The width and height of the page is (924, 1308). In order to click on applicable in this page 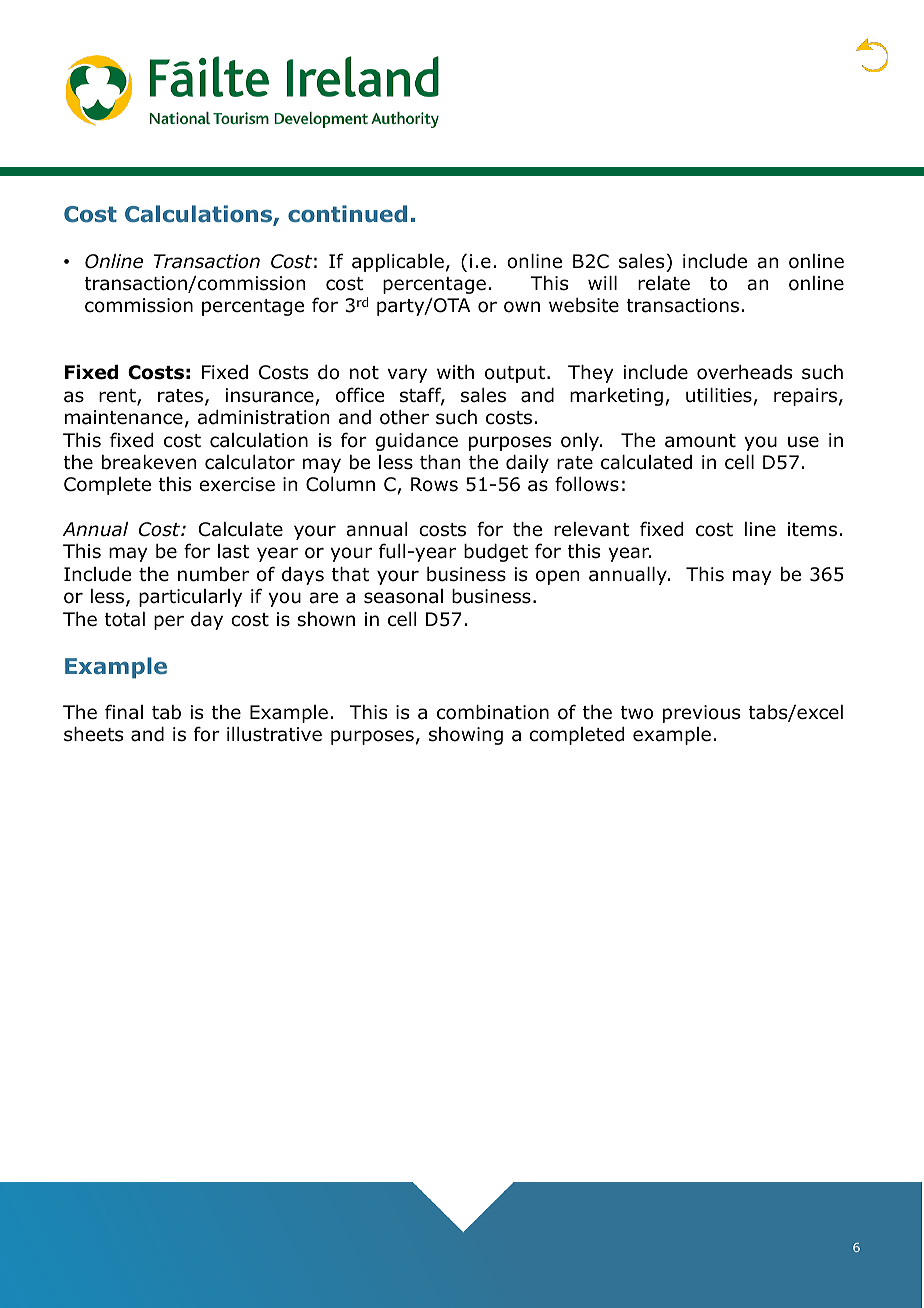, I will do `click(398, 263)`.
